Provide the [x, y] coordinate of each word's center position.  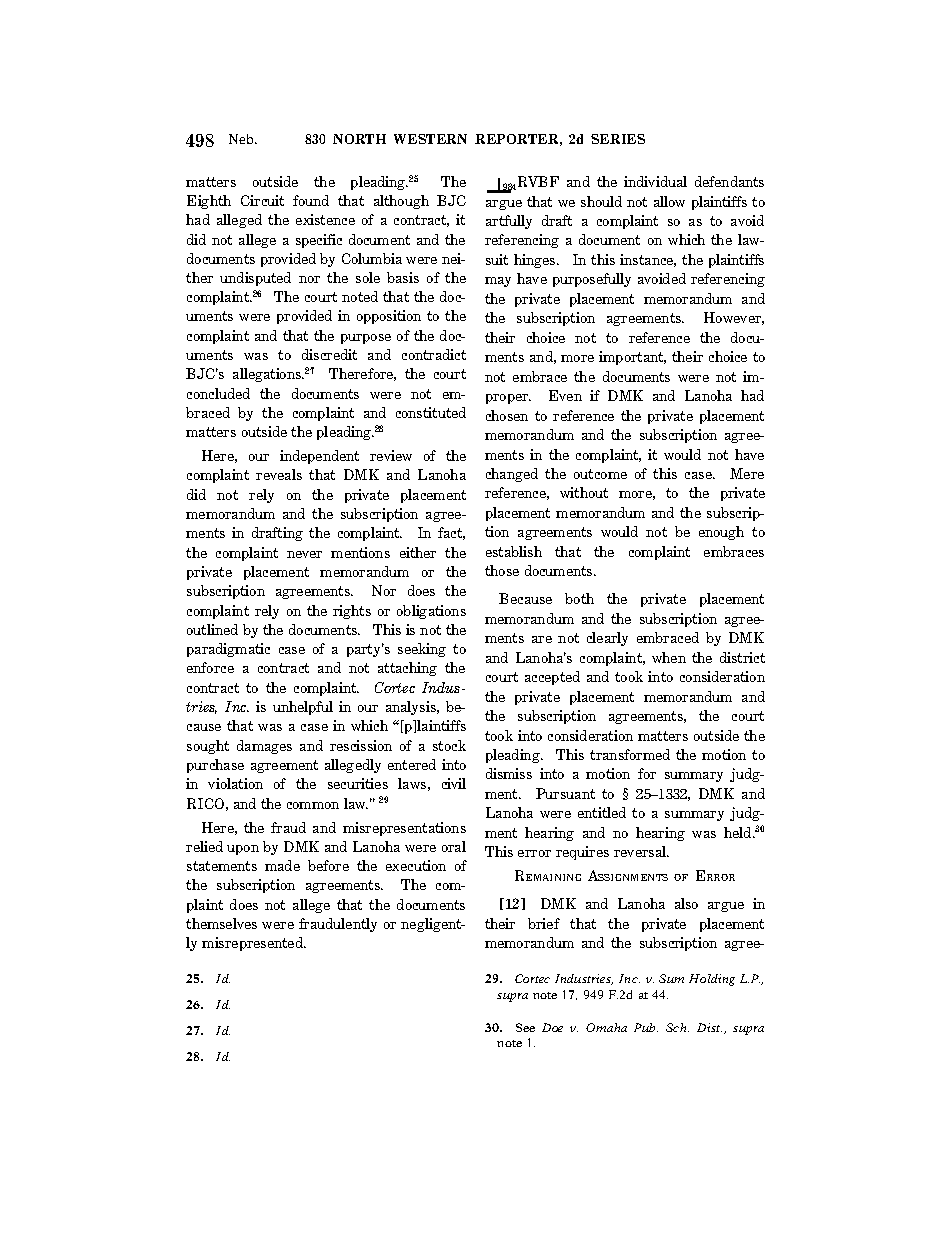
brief [544, 923]
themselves [221, 923]
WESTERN [430, 139]
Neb [242, 139]
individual [655, 181]
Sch [677, 1027]
